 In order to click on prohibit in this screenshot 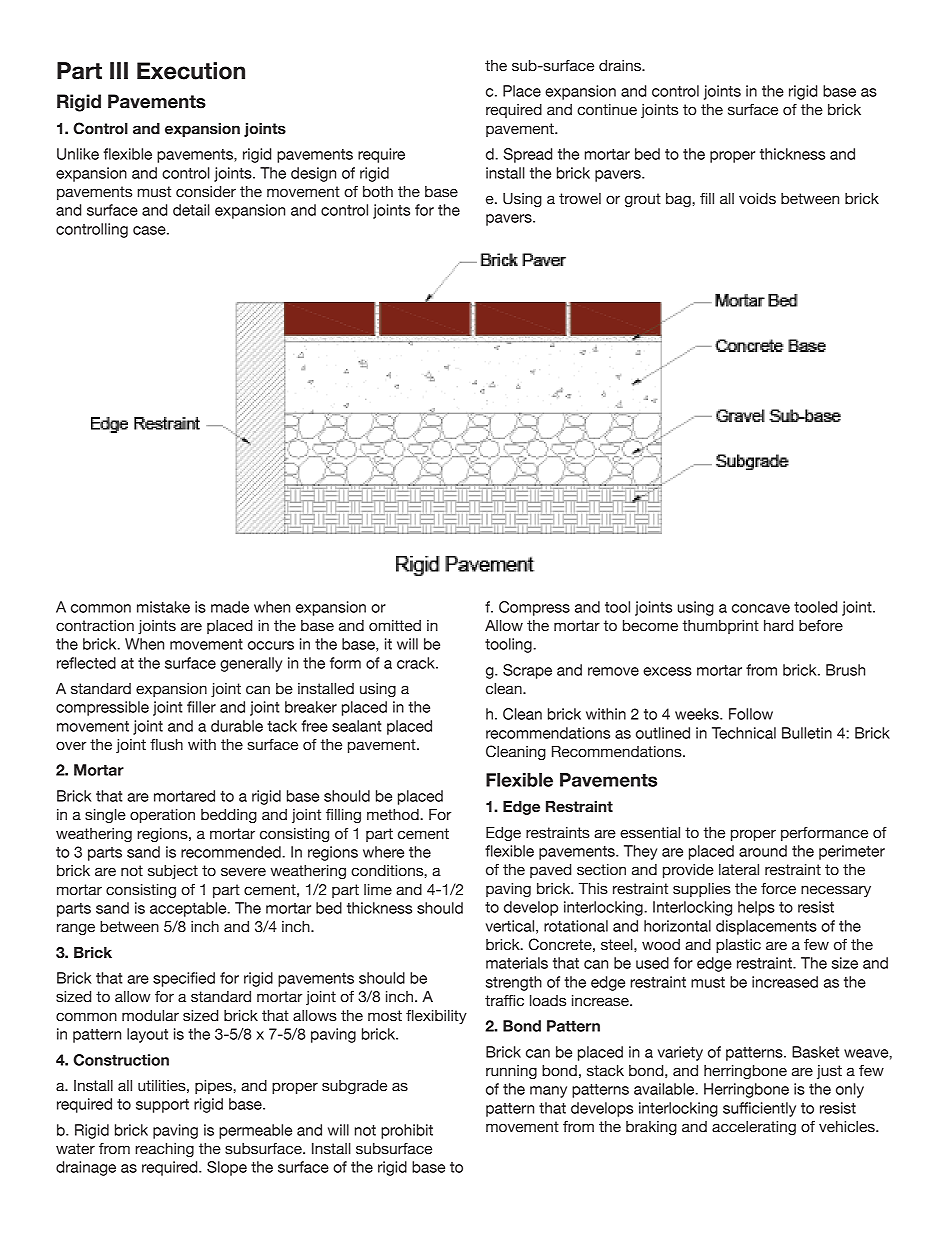, I will do `click(407, 1131)`.
